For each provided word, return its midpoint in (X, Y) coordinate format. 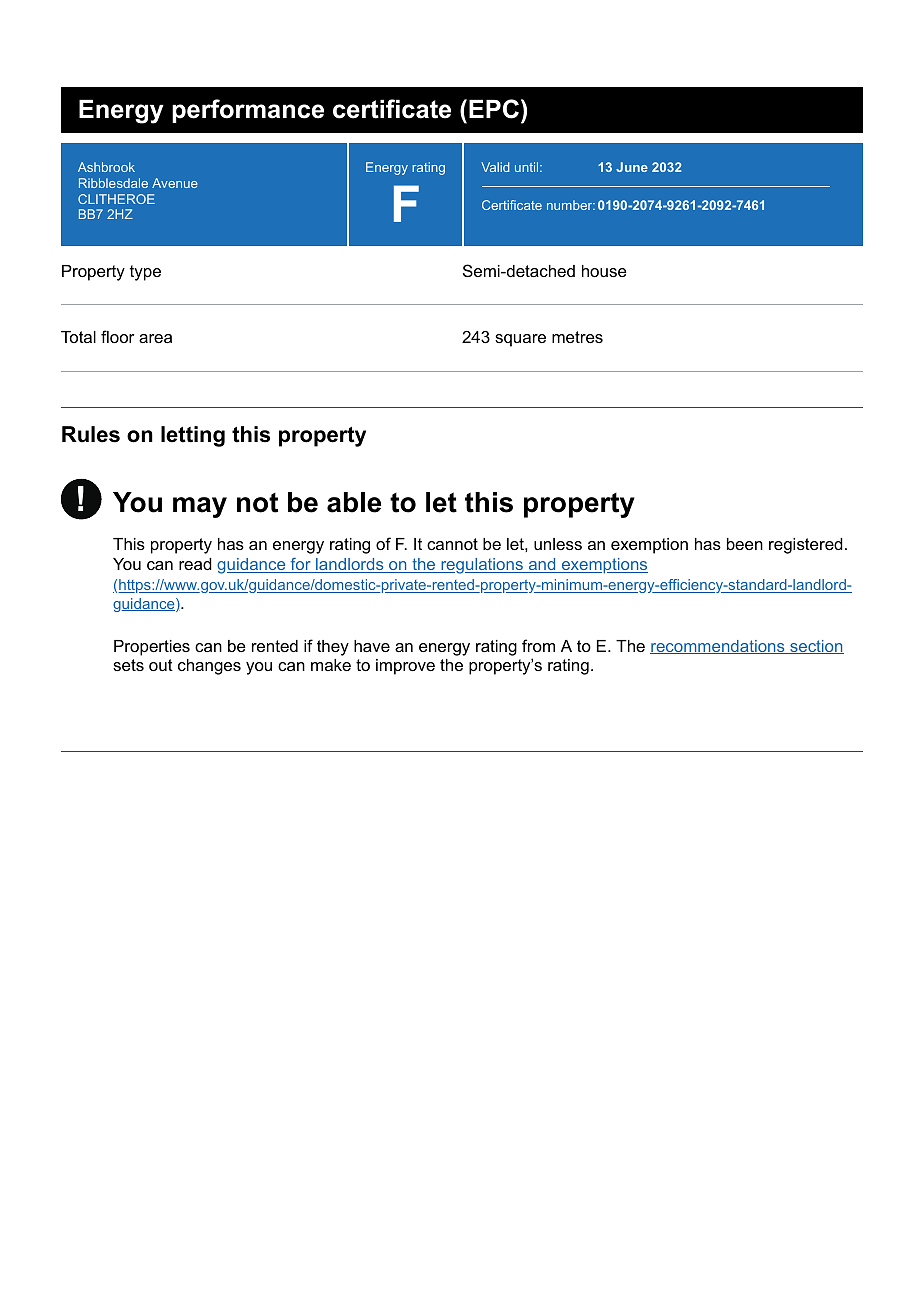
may (200, 507)
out (161, 665)
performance (248, 111)
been (745, 544)
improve (405, 667)
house (604, 271)
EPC (494, 109)
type (145, 273)
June (632, 167)
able (354, 502)
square (520, 340)
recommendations (718, 647)
